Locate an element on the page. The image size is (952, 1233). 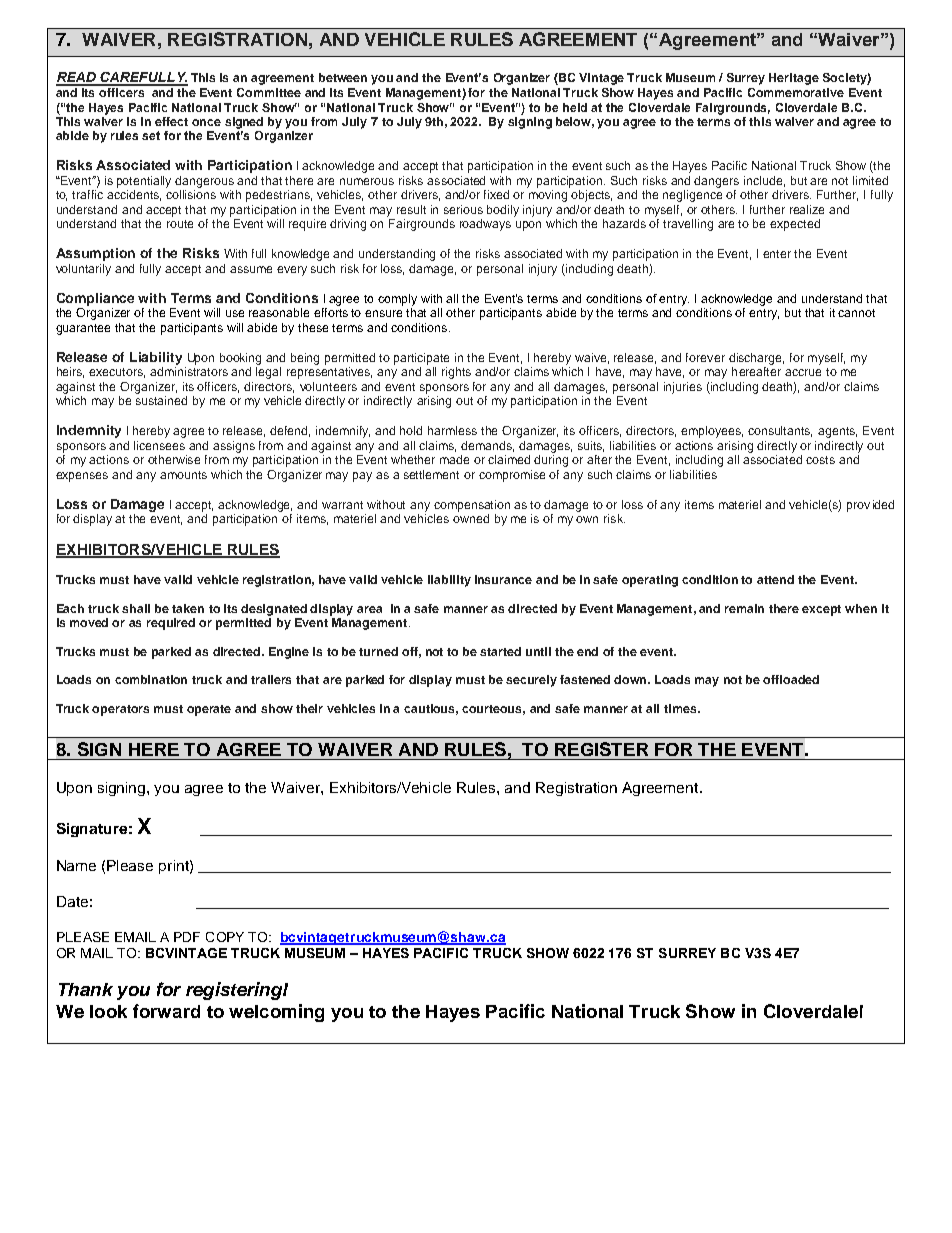
offloaded is located at coordinates (791, 679).
